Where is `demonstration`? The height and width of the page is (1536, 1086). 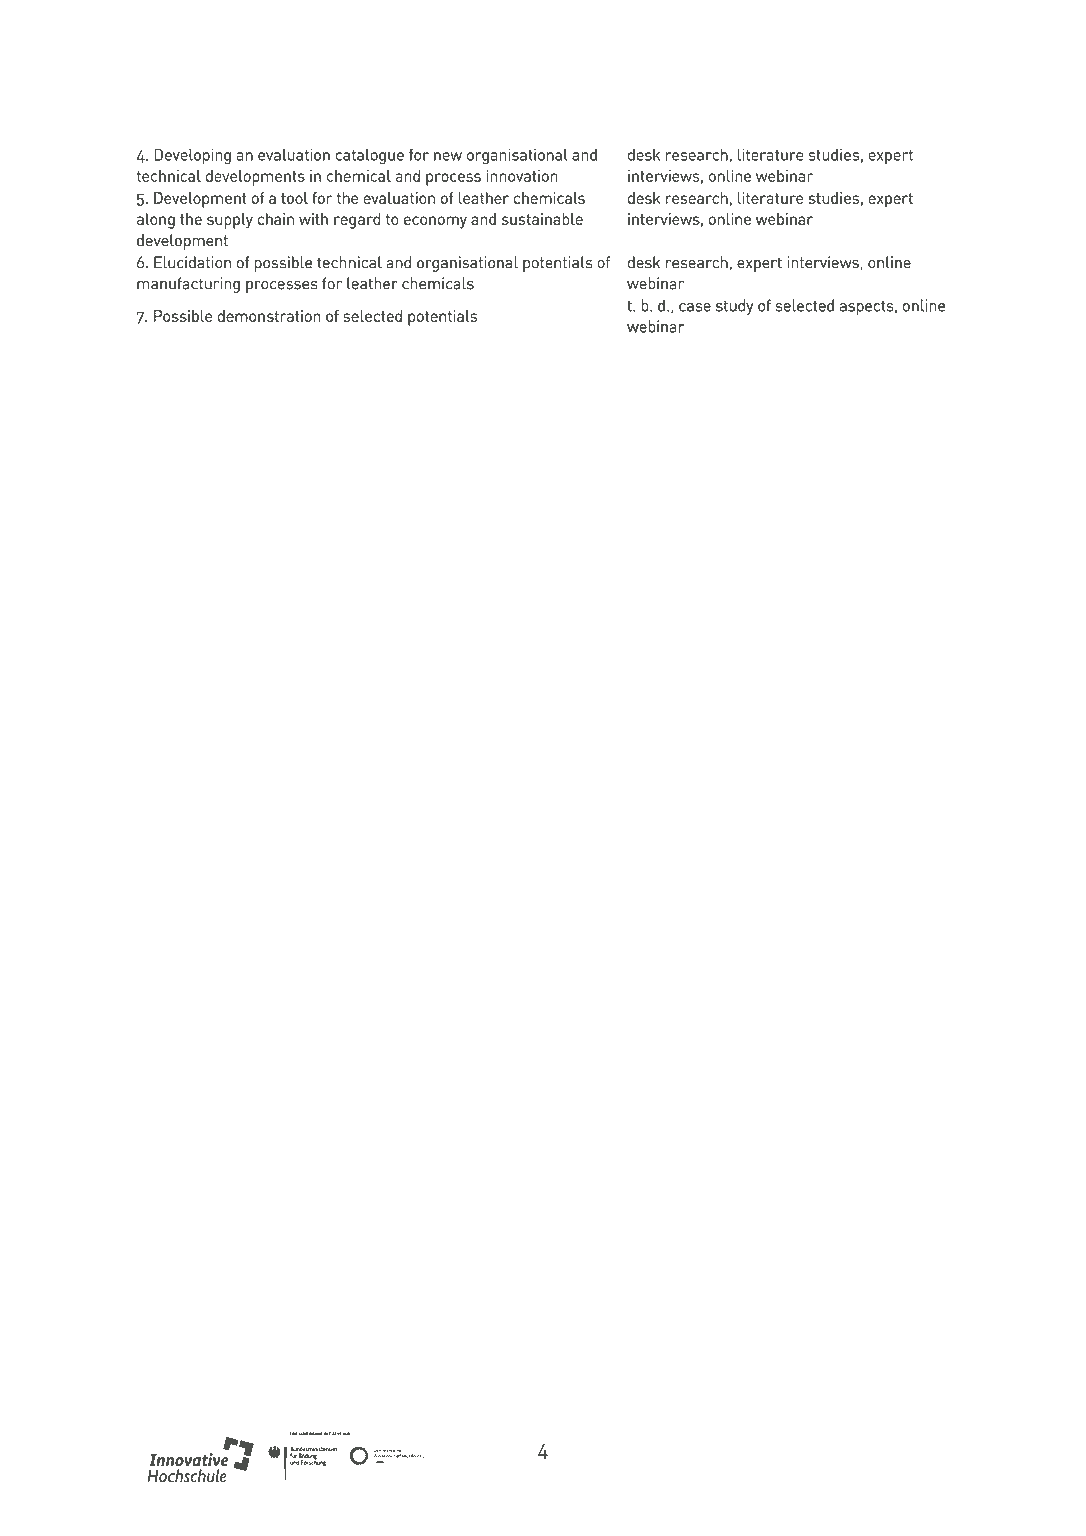 demonstration is located at coordinates (269, 316).
